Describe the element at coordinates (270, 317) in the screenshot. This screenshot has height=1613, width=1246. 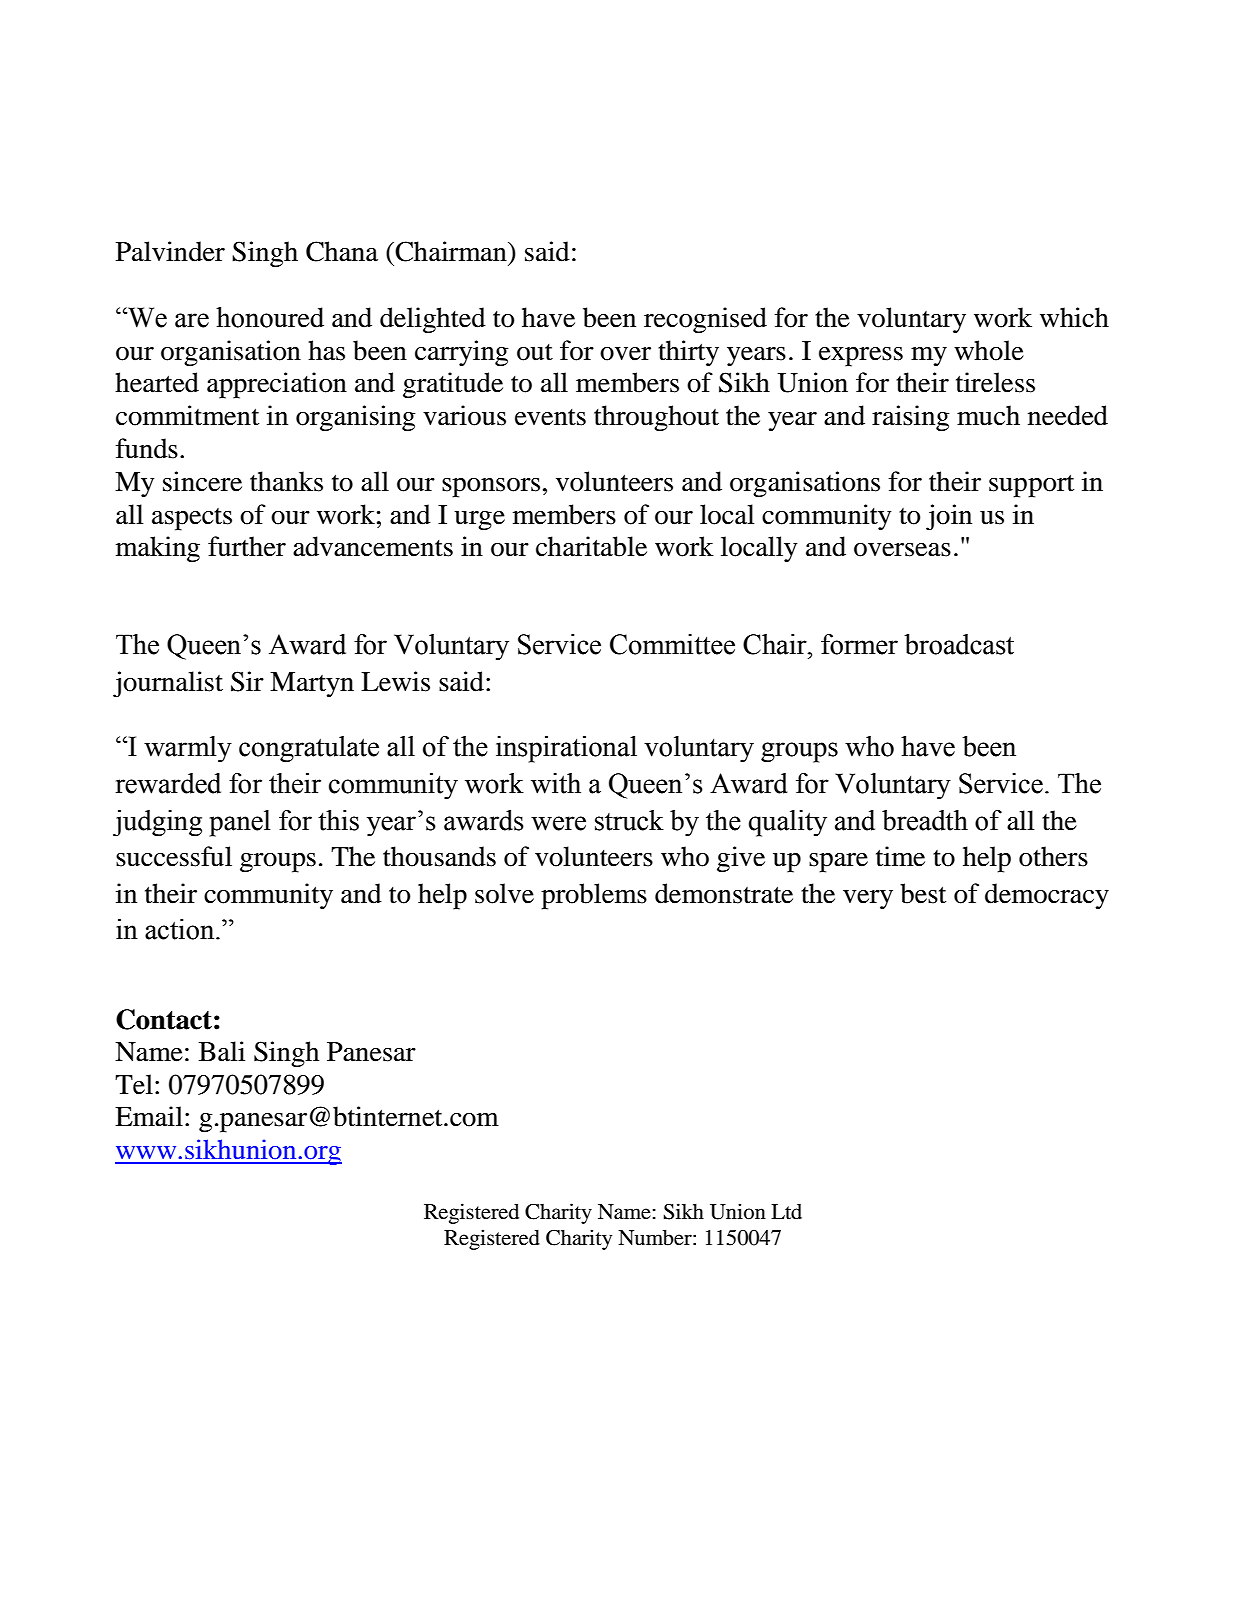
I see `honoured` at that location.
